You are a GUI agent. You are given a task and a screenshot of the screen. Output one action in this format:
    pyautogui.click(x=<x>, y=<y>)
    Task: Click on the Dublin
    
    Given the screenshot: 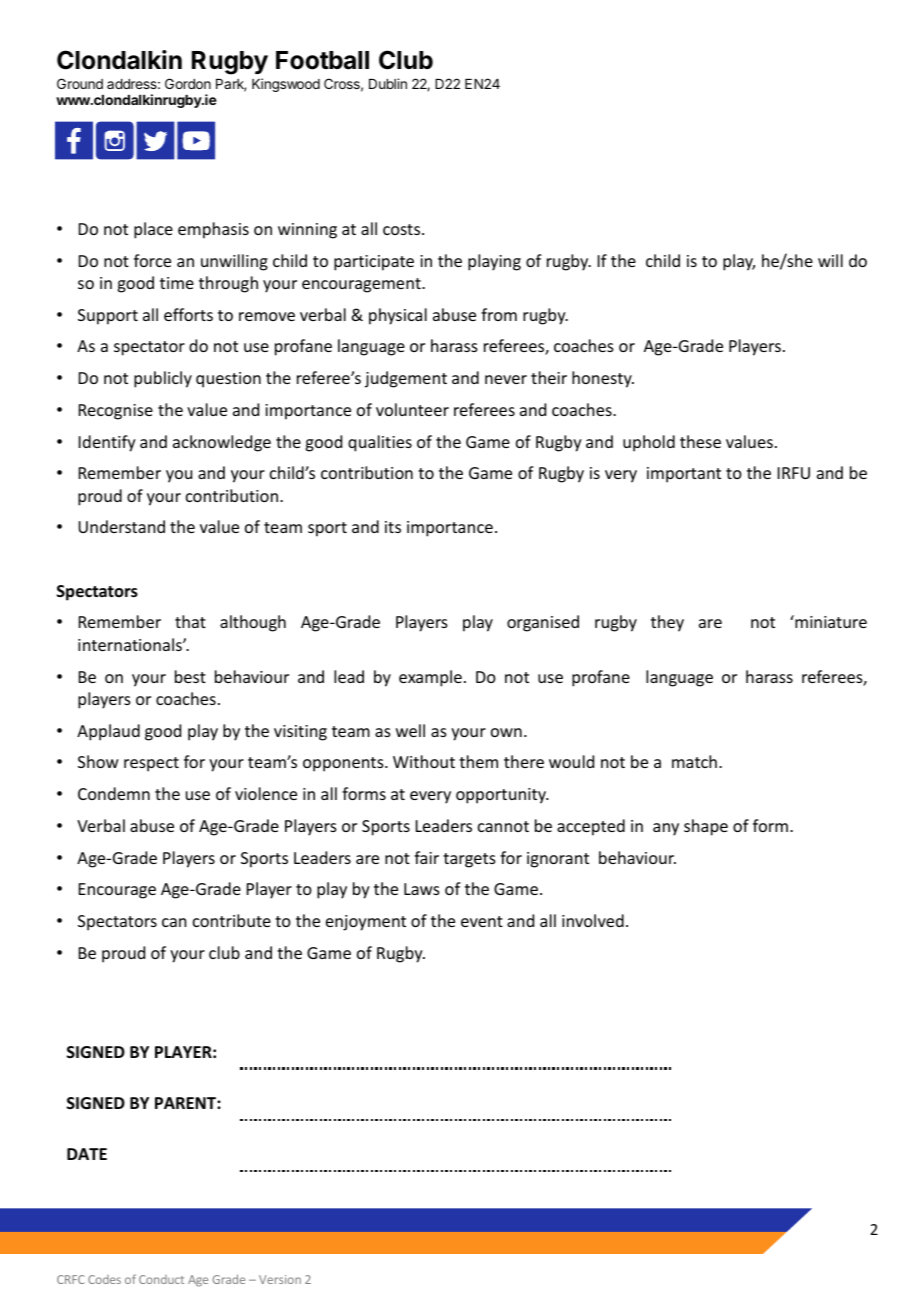 What is the action you would take?
    pyautogui.click(x=388, y=83)
